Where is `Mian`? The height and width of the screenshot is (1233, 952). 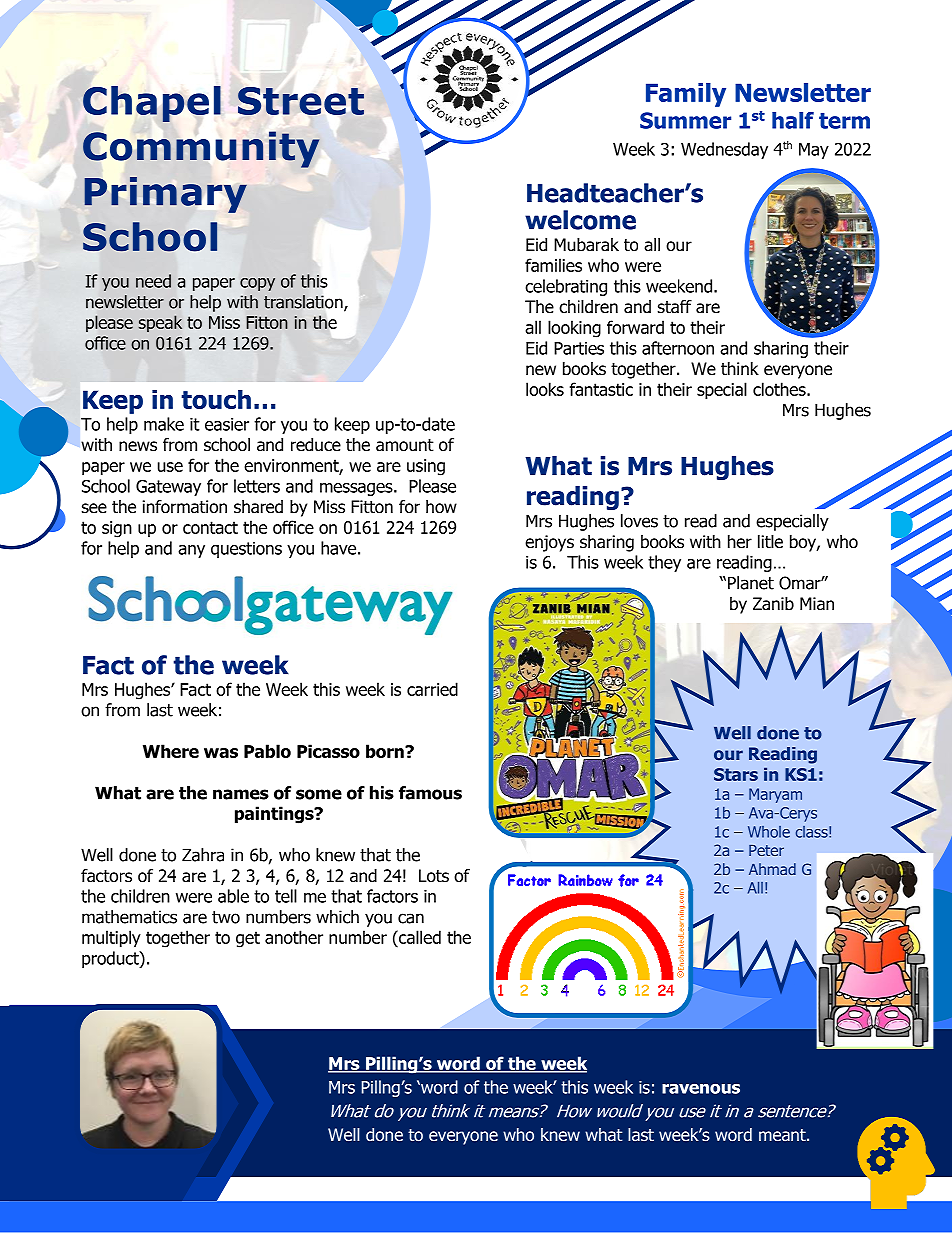
Mian is located at coordinates (817, 604).
